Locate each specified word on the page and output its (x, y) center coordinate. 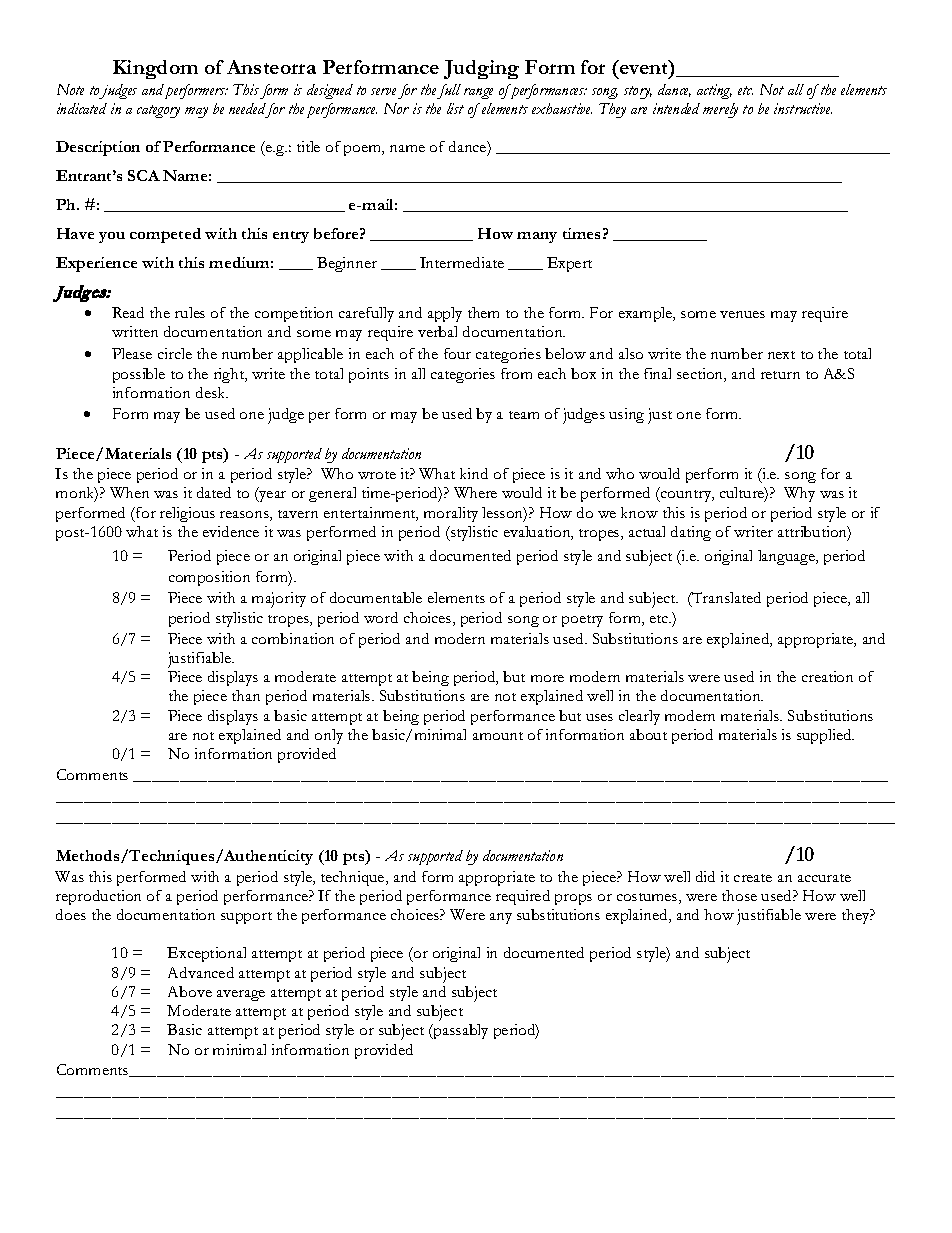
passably (460, 1031)
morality (451, 514)
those (739, 895)
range (478, 93)
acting (714, 91)
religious (187, 514)
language (787, 557)
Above (190, 991)
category (158, 111)
